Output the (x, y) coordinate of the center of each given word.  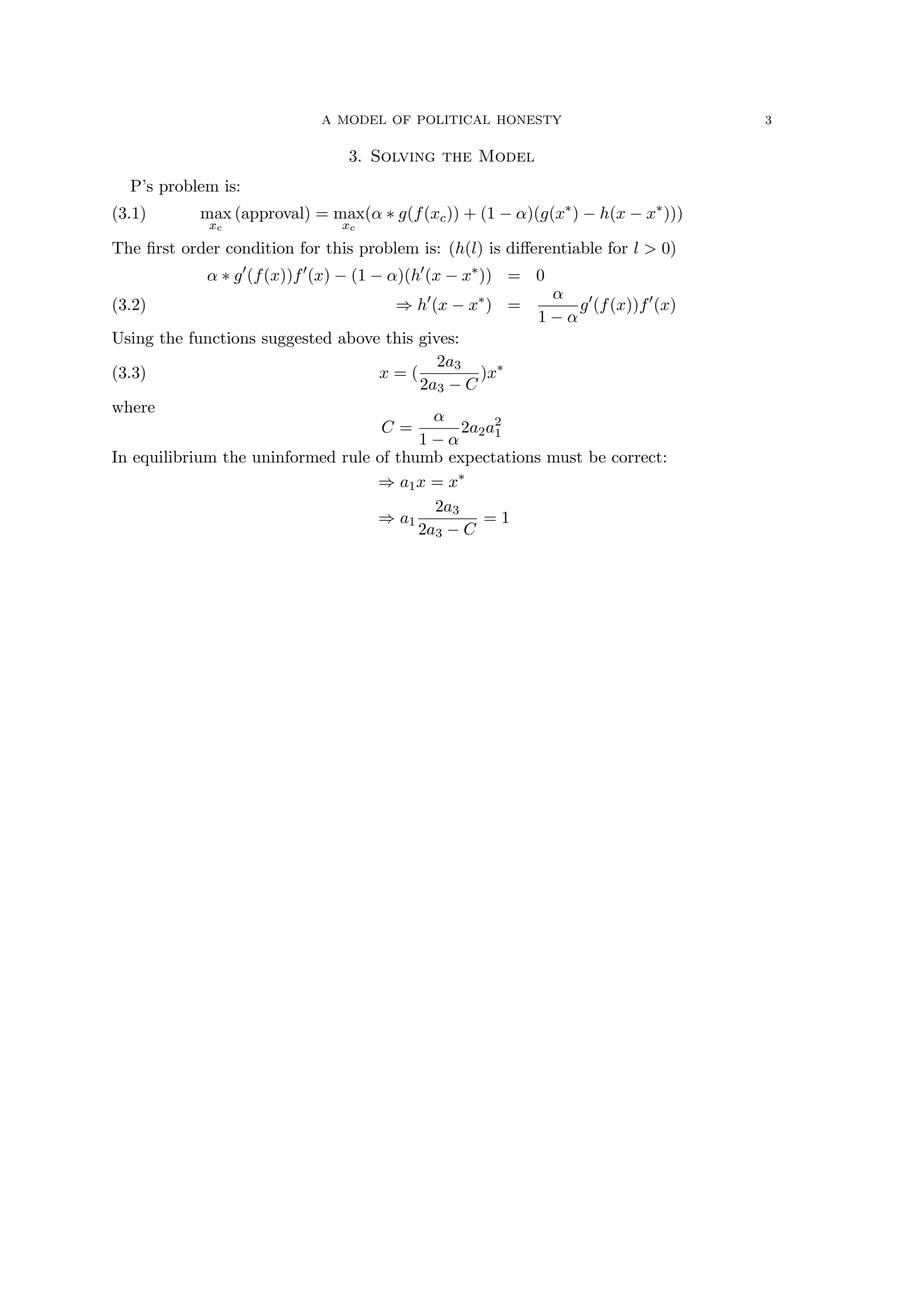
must (564, 457)
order (201, 247)
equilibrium (175, 458)
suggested (297, 339)
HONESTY (529, 120)
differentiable (554, 247)
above (359, 337)
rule (356, 456)
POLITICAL (453, 120)
